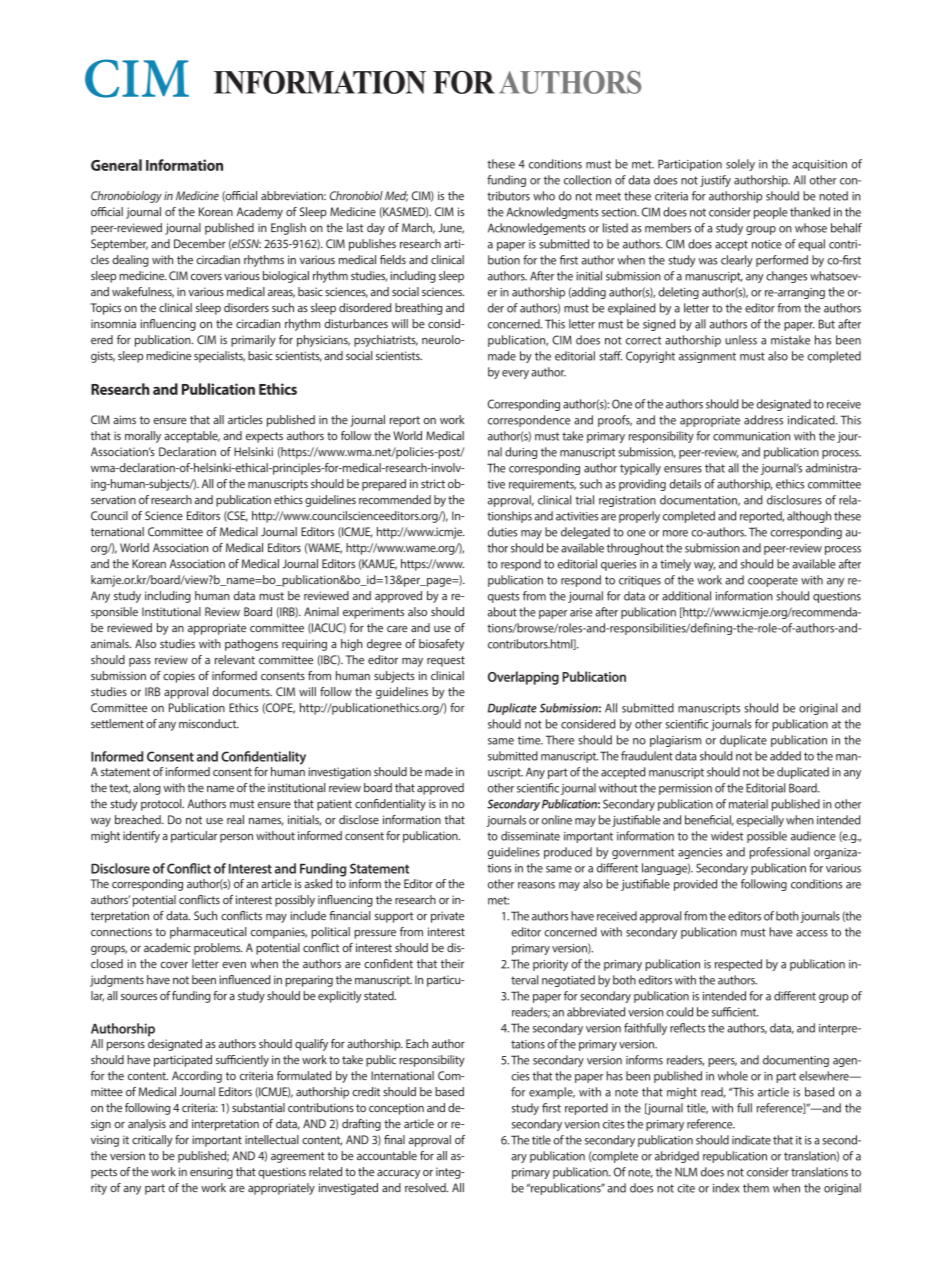 The height and width of the image is (1270, 952). I want to click on people, so click(771, 213).
